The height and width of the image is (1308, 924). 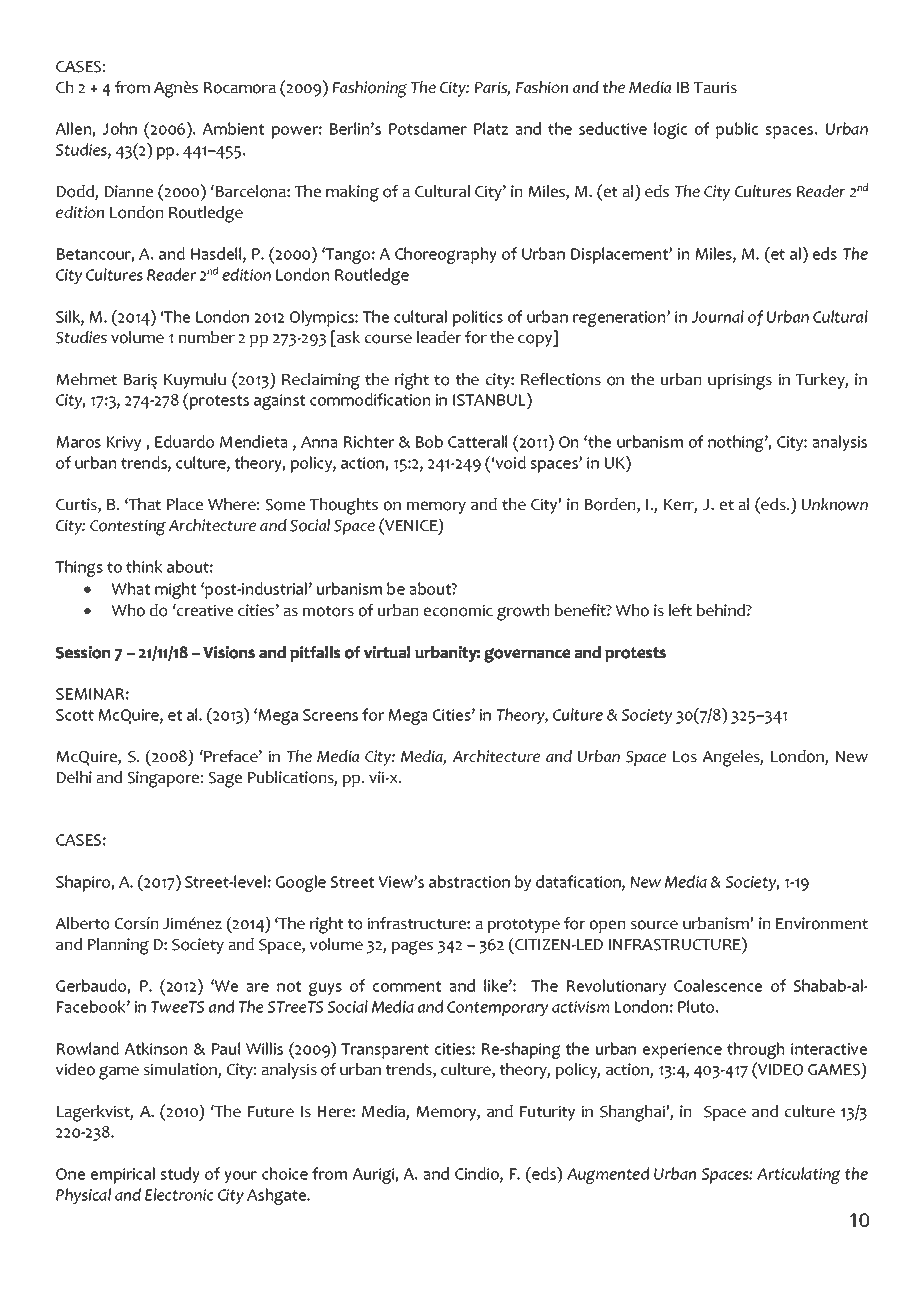 What do you see at coordinates (207, 337) in the image?
I see `number` at bounding box center [207, 337].
